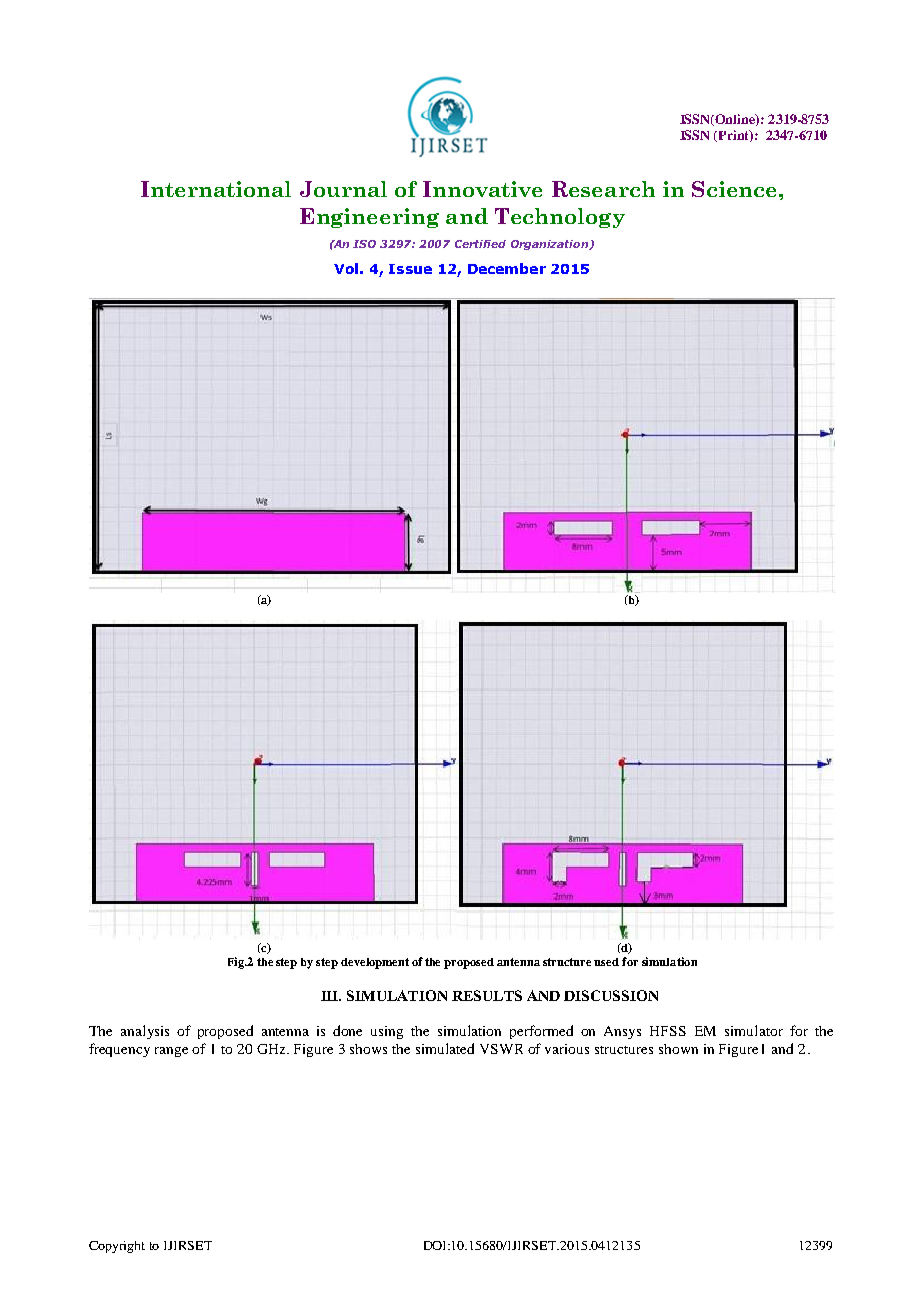 The image size is (924, 1308). What do you see at coordinates (216, 189) in the screenshot?
I see `International` at bounding box center [216, 189].
